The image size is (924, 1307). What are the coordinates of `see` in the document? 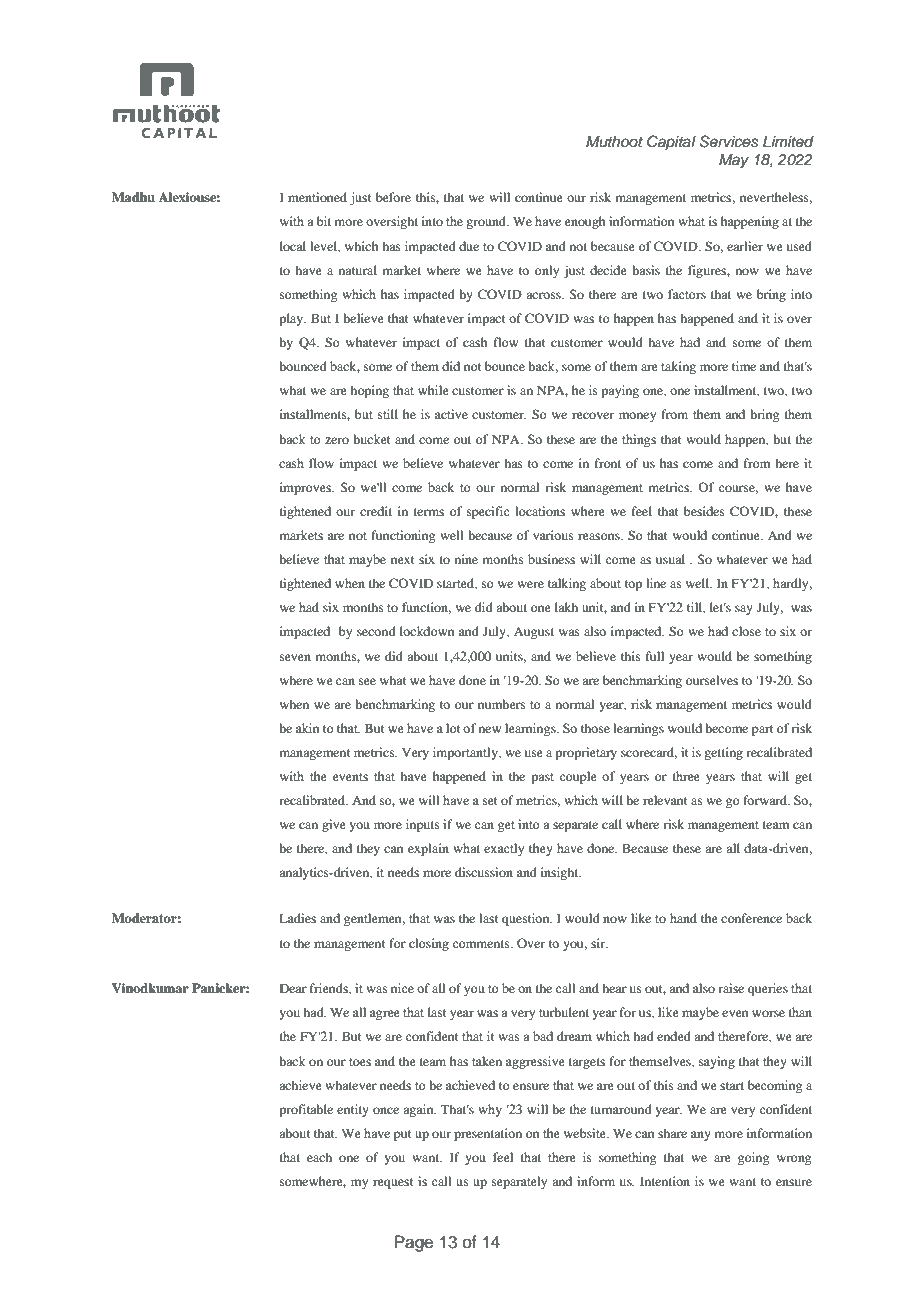 It's located at (367, 681).
